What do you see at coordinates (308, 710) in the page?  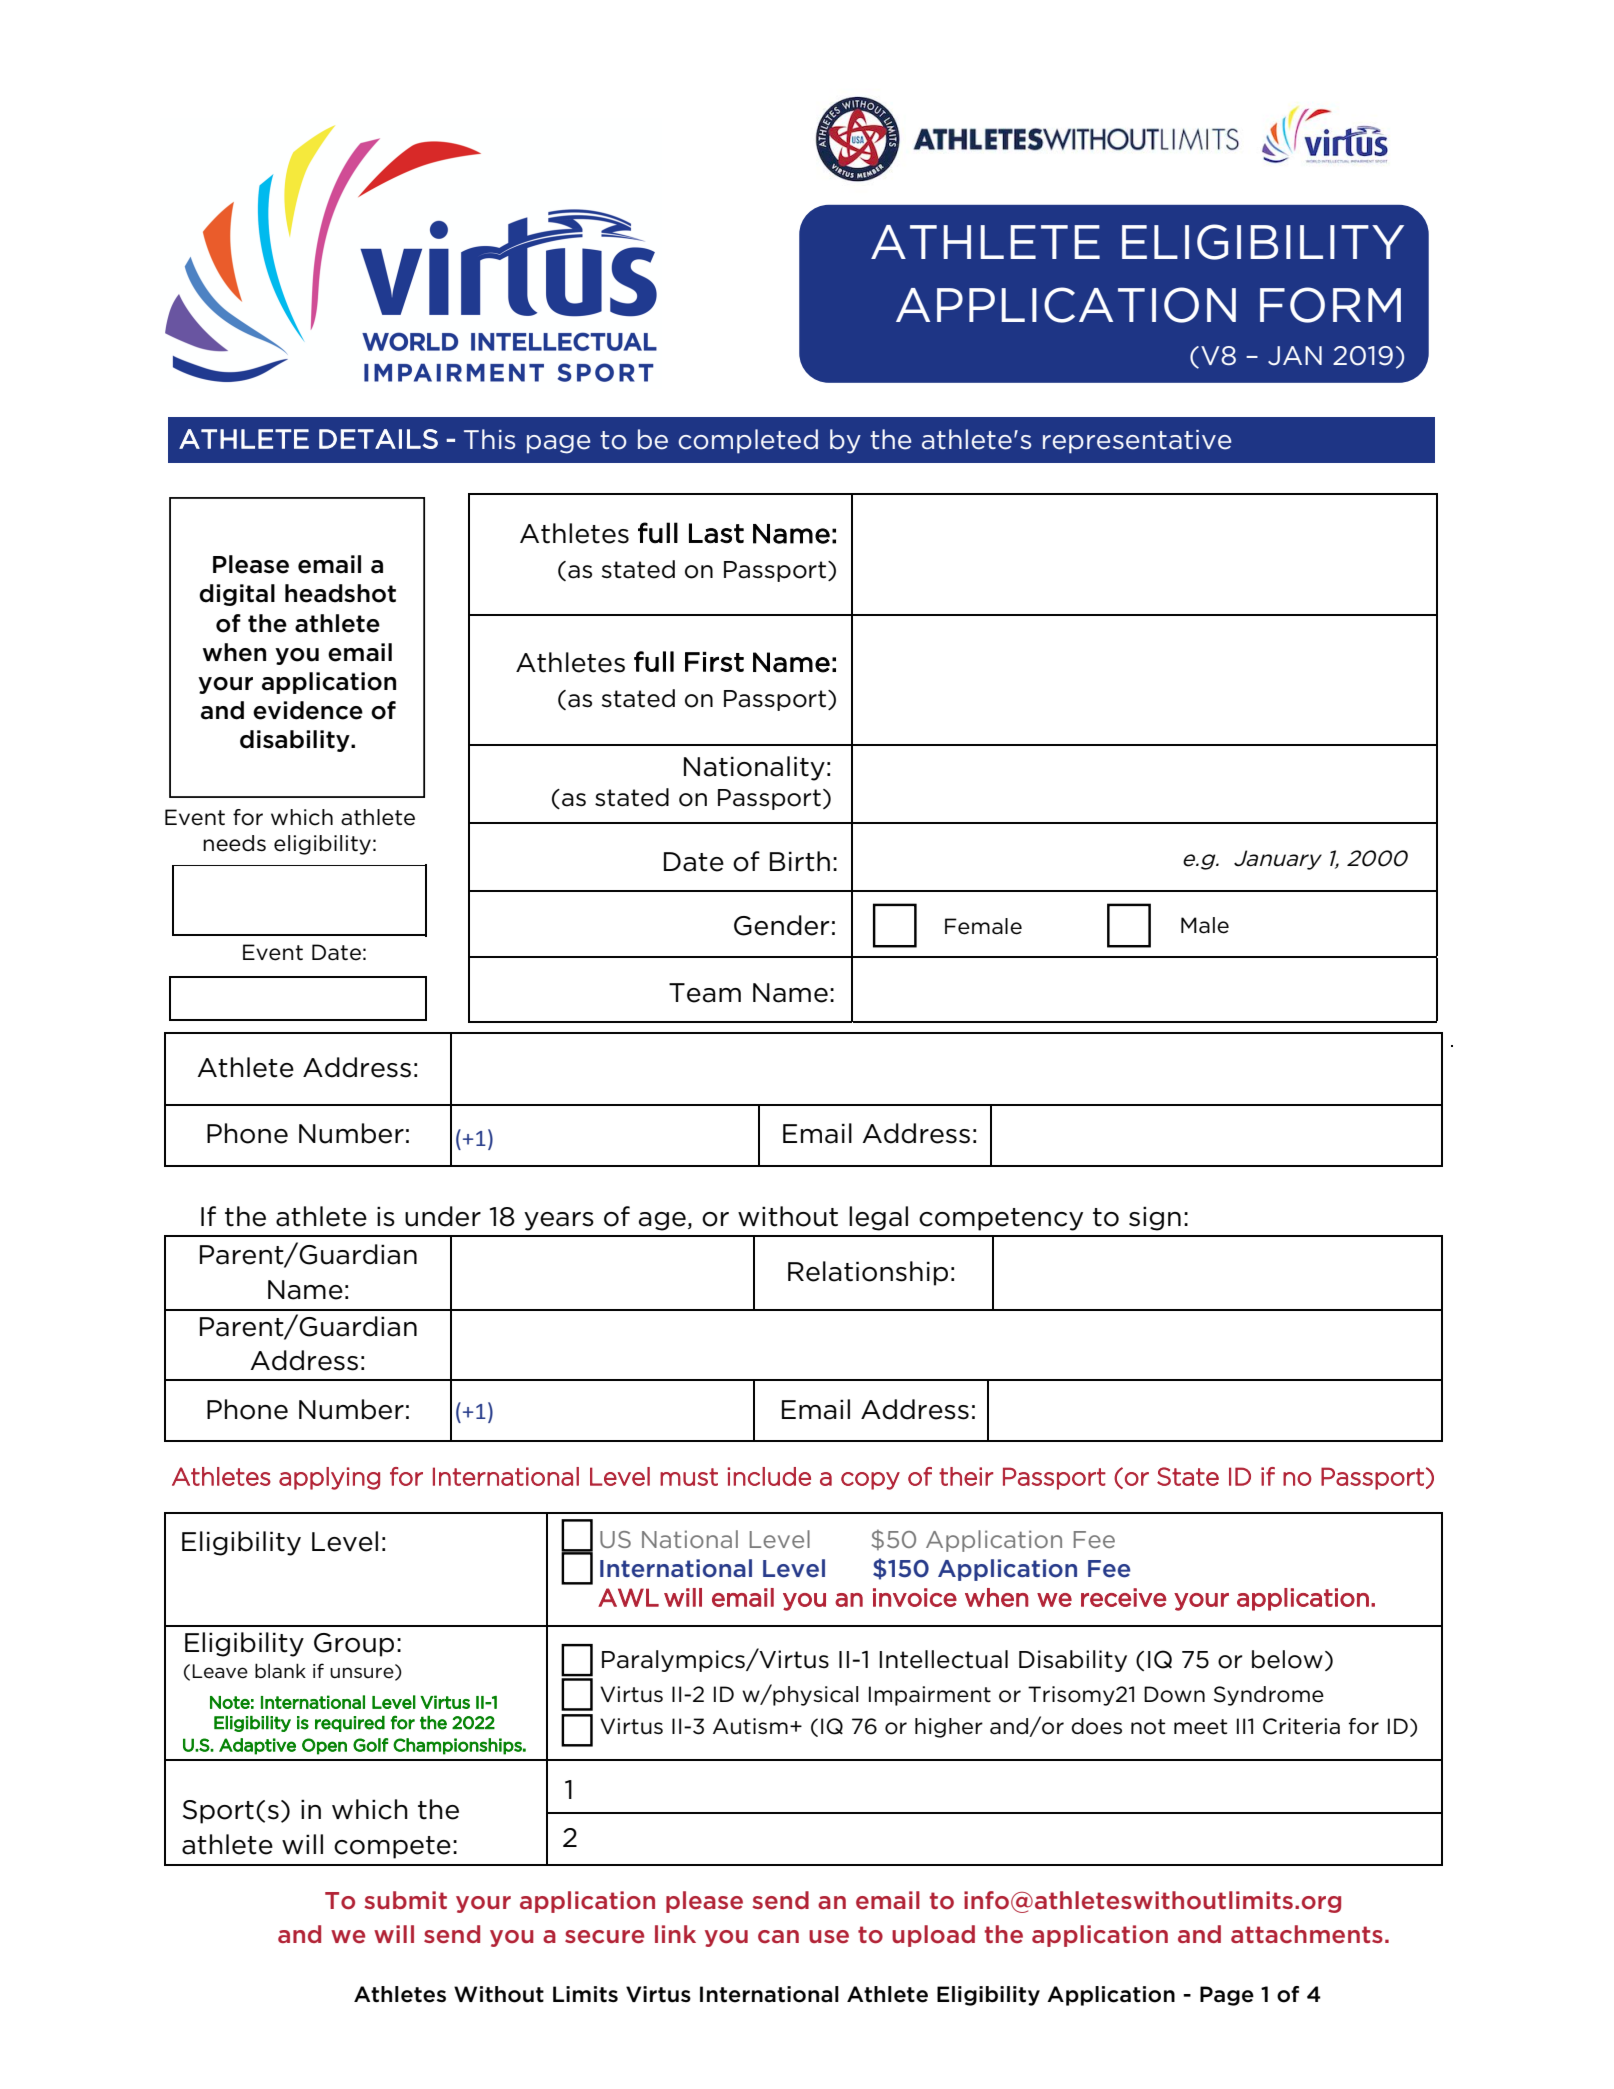 I see `evidence` at bounding box center [308, 710].
